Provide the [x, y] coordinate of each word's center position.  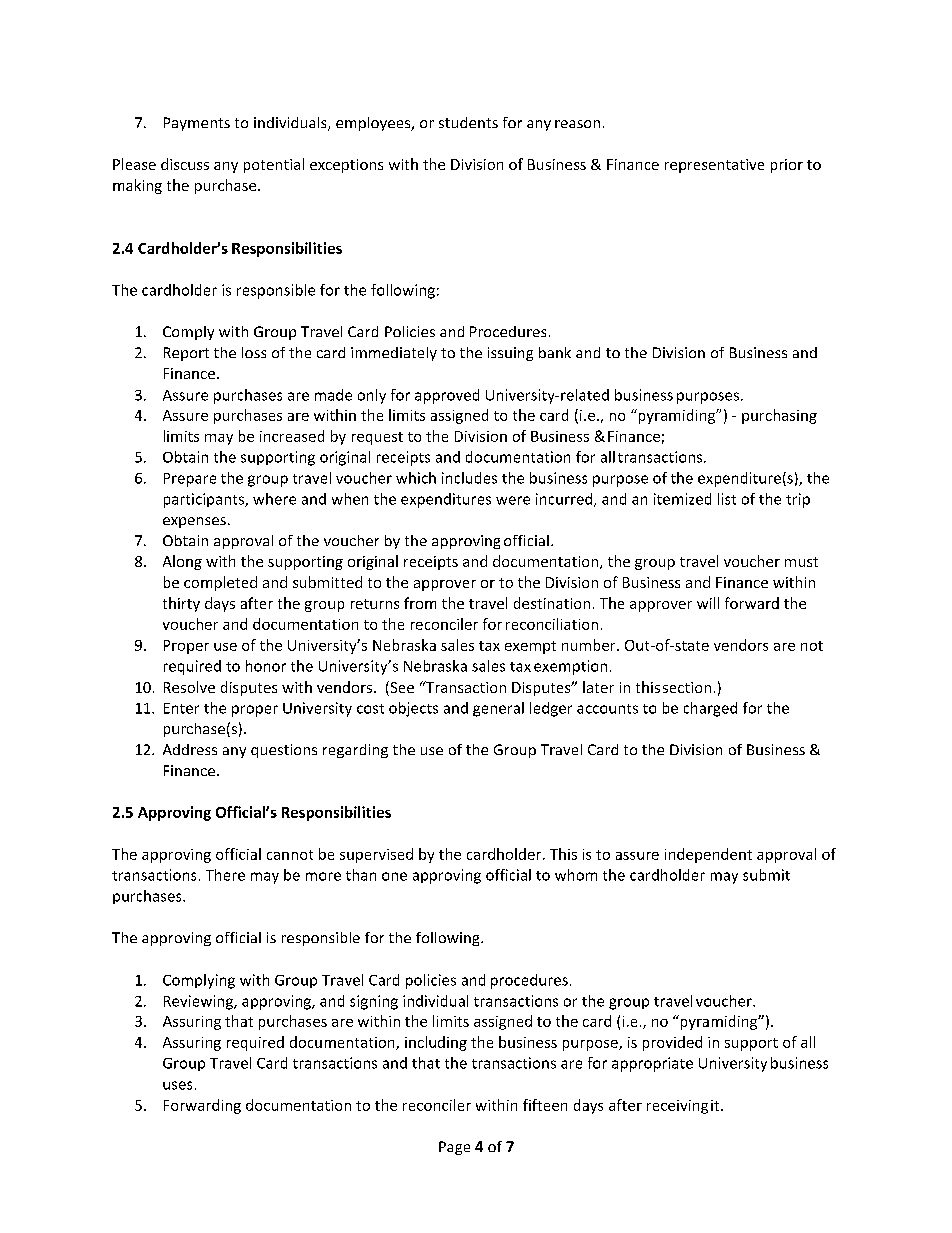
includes [469, 478]
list [727, 499]
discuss [185, 164]
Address [190, 749]
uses [177, 1085]
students [468, 122]
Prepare [190, 480]
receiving [677, 1107]
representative [714, 166]
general [498, 709]
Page [454, 1148]
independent [708, 855]
